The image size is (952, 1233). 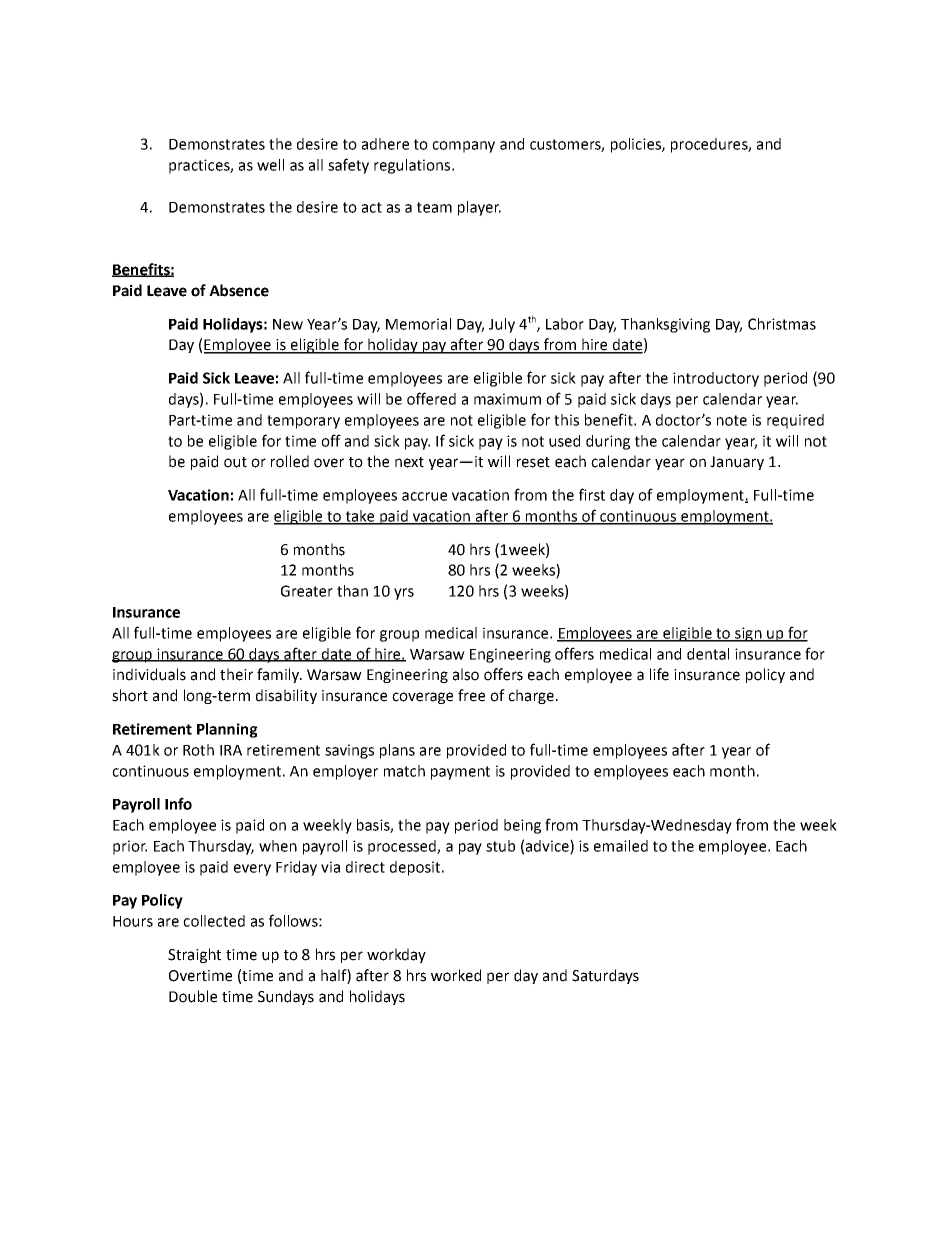 I want to click on policies, so click(x=637, y=145).
